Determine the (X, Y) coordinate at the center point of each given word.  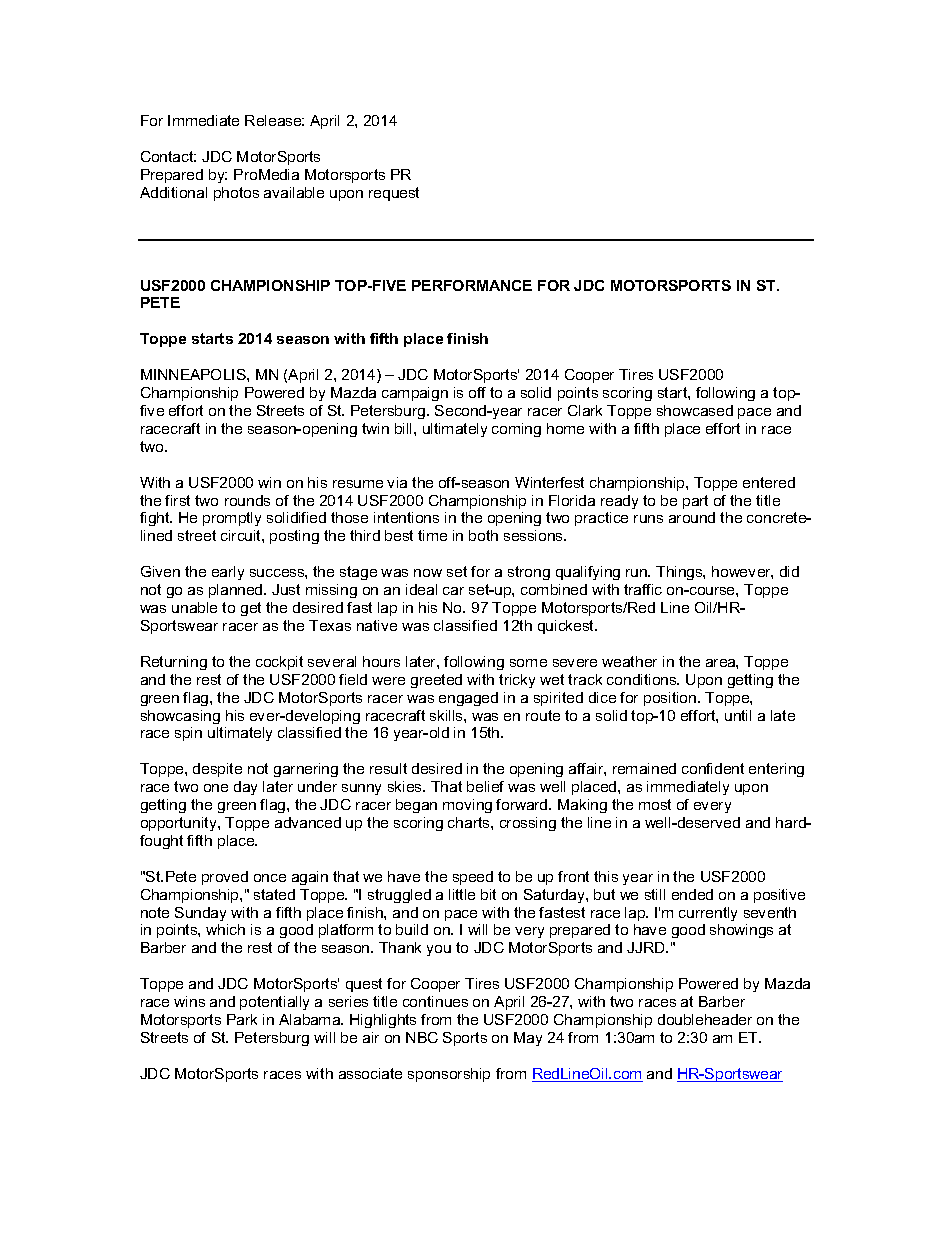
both (483, 535)
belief (485, 786)
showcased (695, 410)
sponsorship (449, 1075)
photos (236, 194)
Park (242, 1019)
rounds (247, 500)
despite (217, 770)
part (695, 502)
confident (713, 768)
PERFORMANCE (472, 285)
